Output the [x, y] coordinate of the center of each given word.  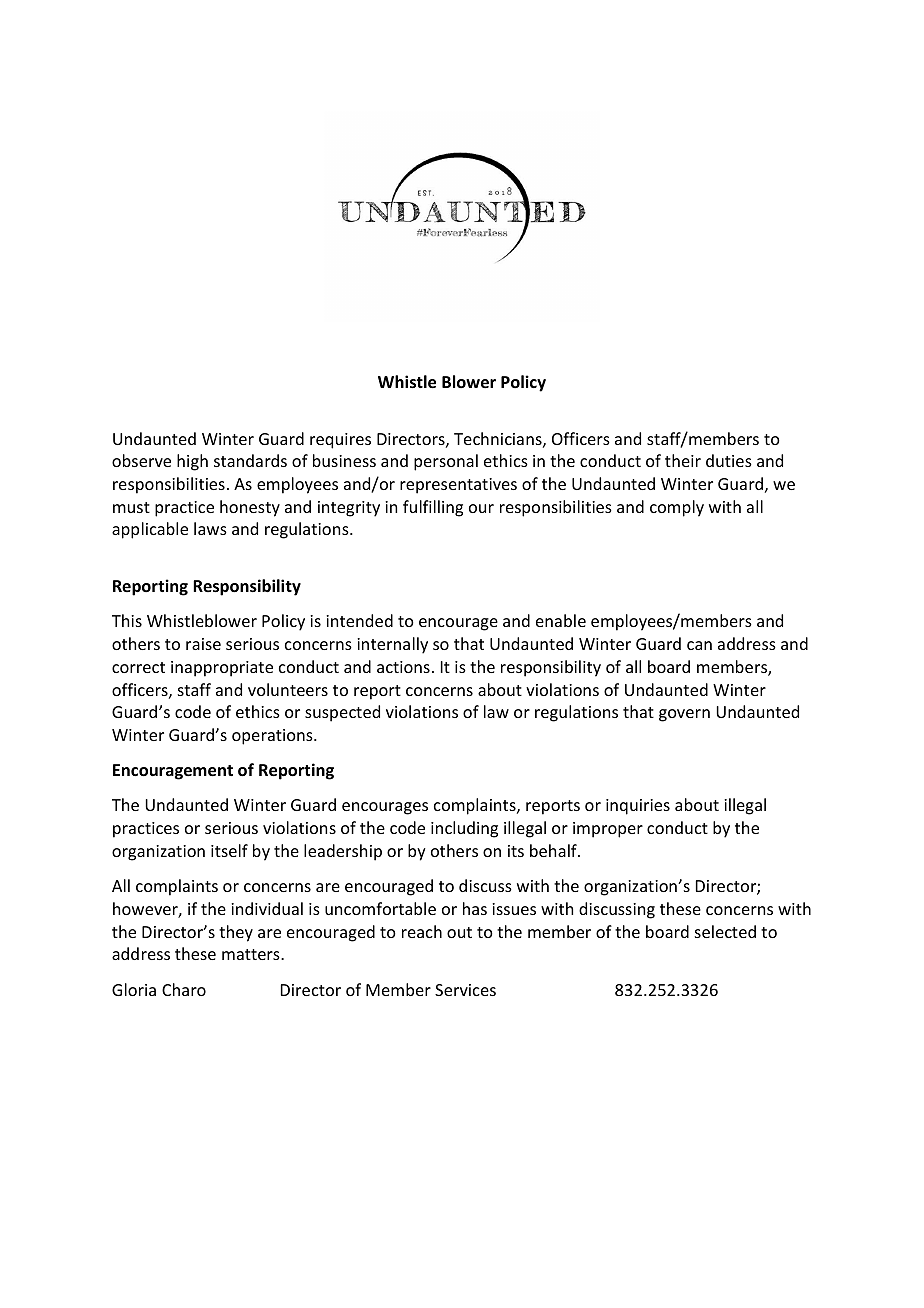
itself [229, 850]
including [464, 829]
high [192, 462]
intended [359, 620]
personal [446, 462]
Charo [184, 989]
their [683, 460]
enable [561, 620]
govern [684, 715]
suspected [342, 713]
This [127, 620]
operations [273, 737]
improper [608, 830]
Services [465, 990]
